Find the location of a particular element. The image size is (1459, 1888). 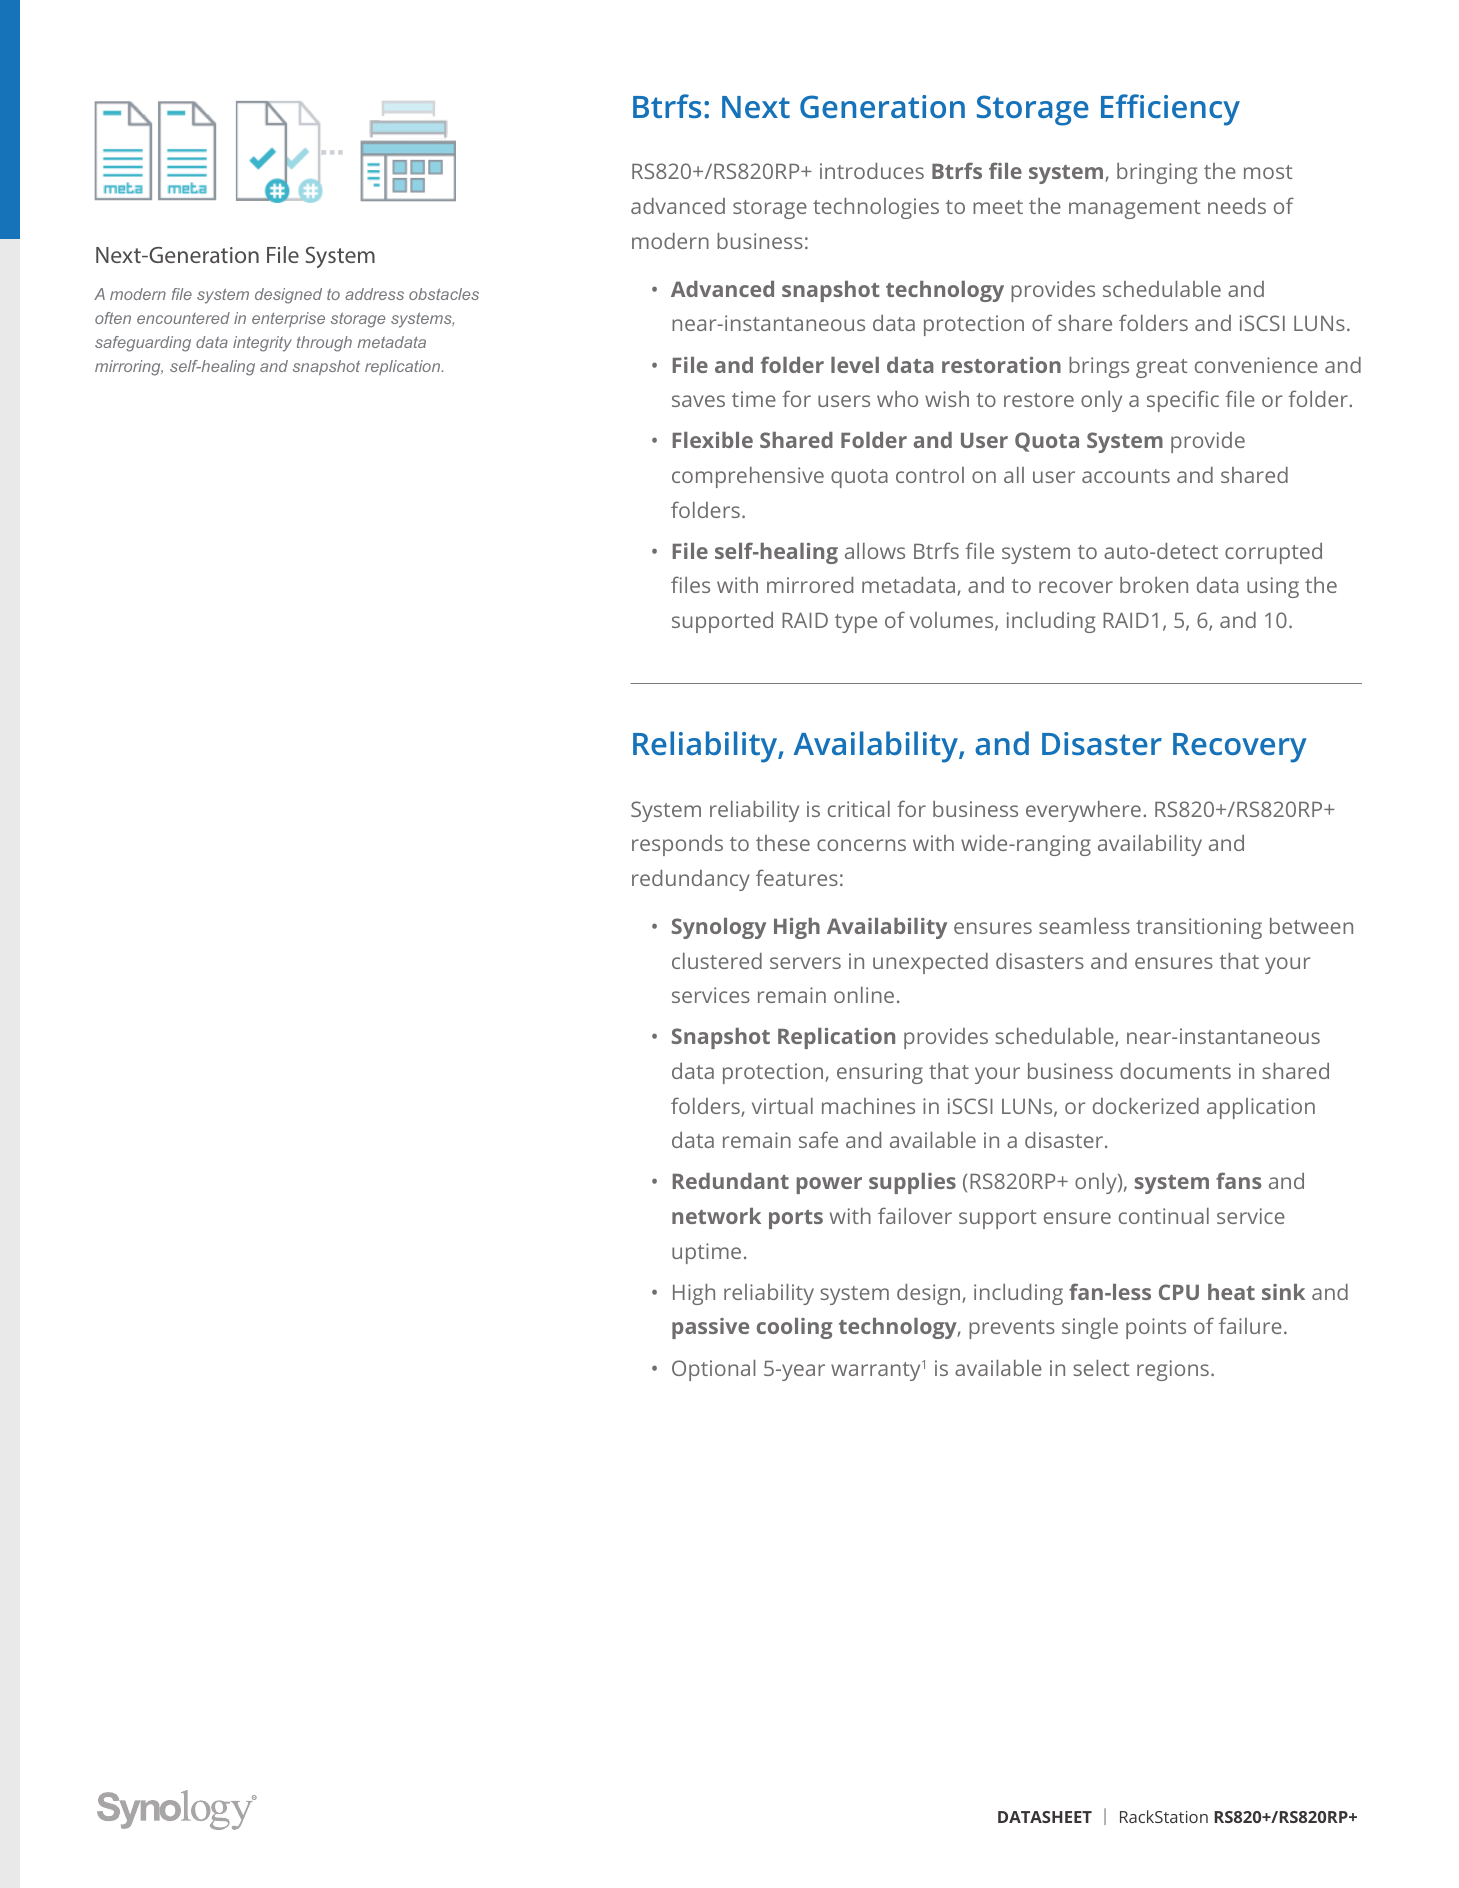

critical is located at coordinates (859, 809).
